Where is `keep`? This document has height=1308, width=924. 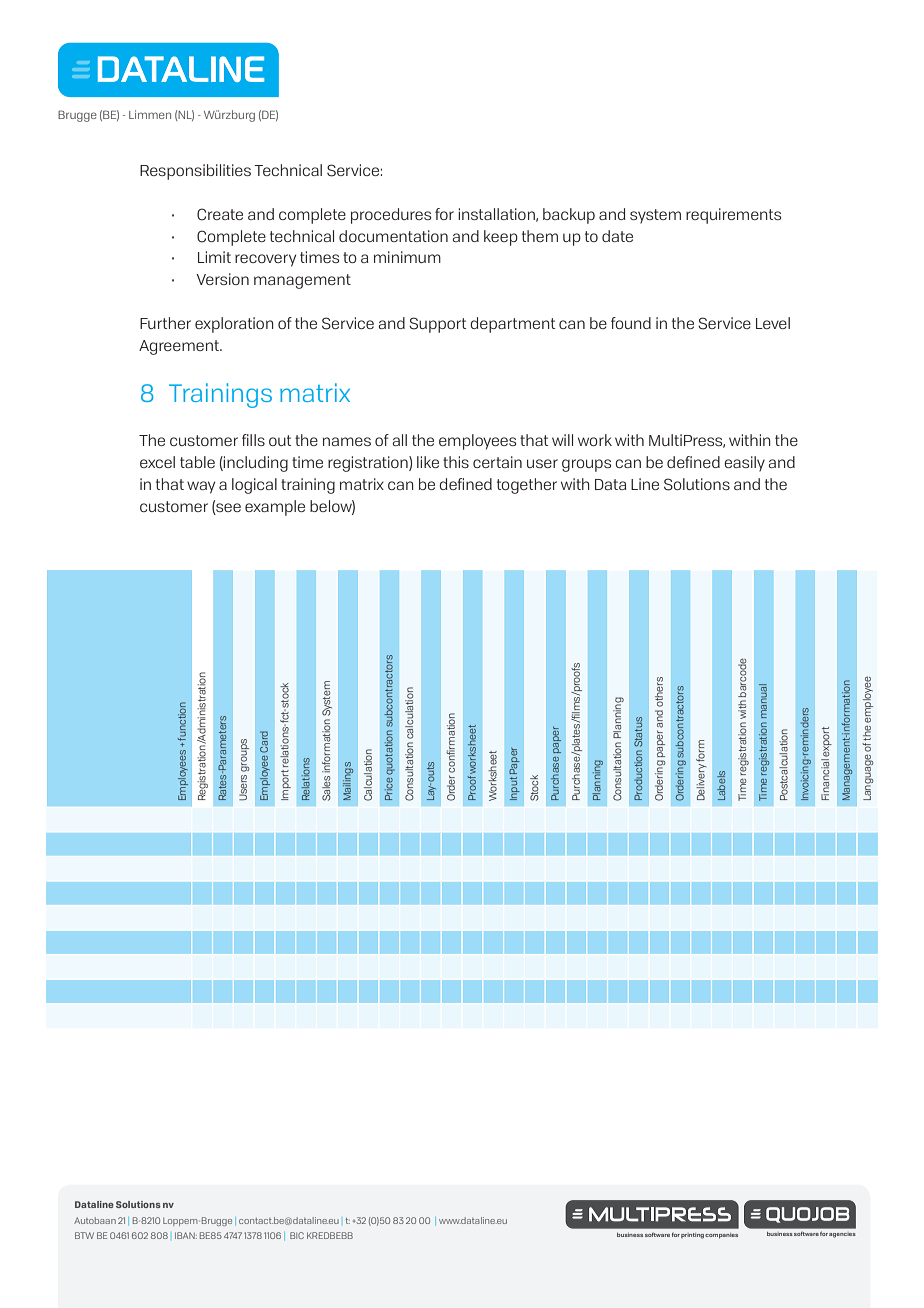
keep is located at coordinates (501, 238).
